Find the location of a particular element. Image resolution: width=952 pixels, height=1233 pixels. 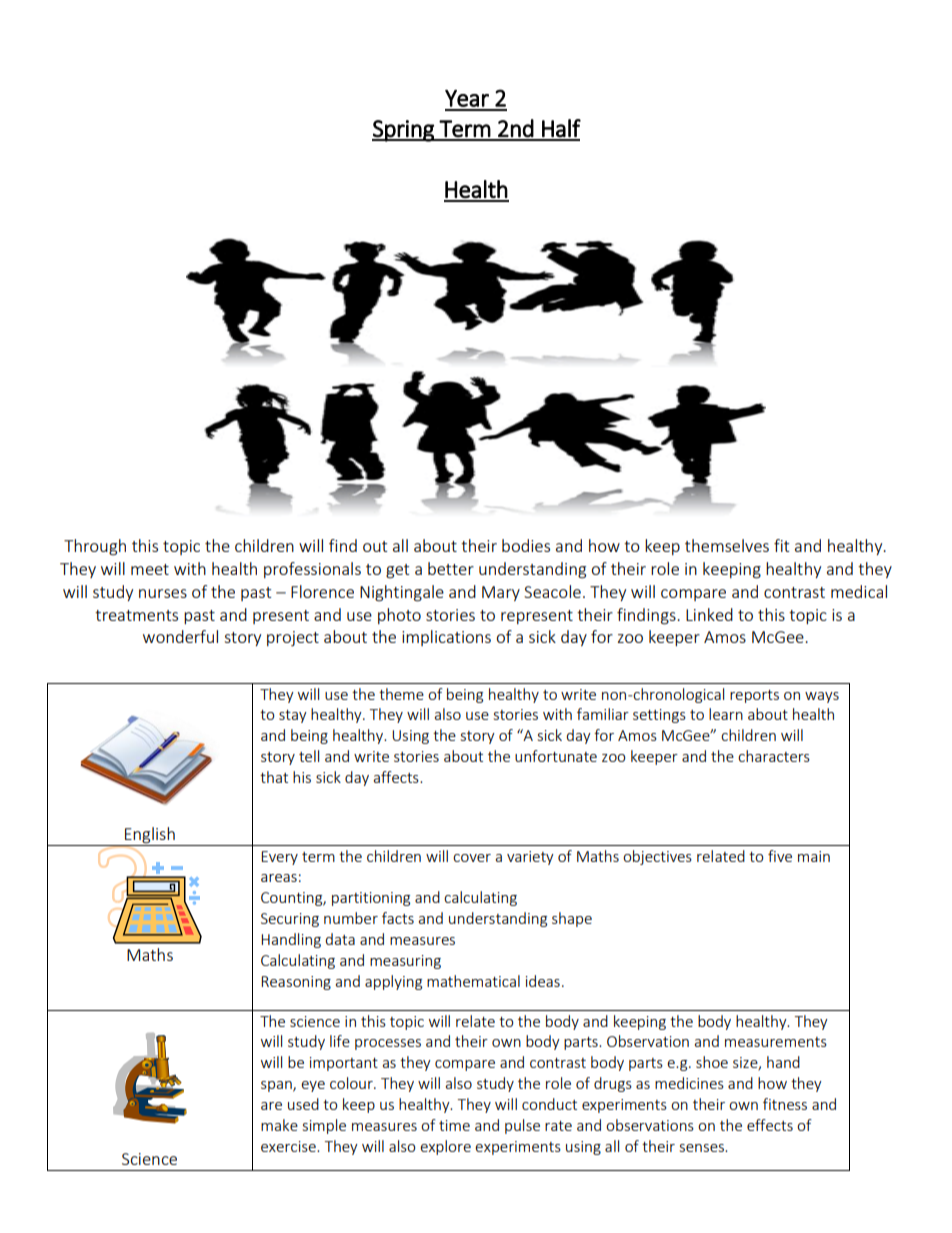

Securing is located at coordinates (290, 920).
